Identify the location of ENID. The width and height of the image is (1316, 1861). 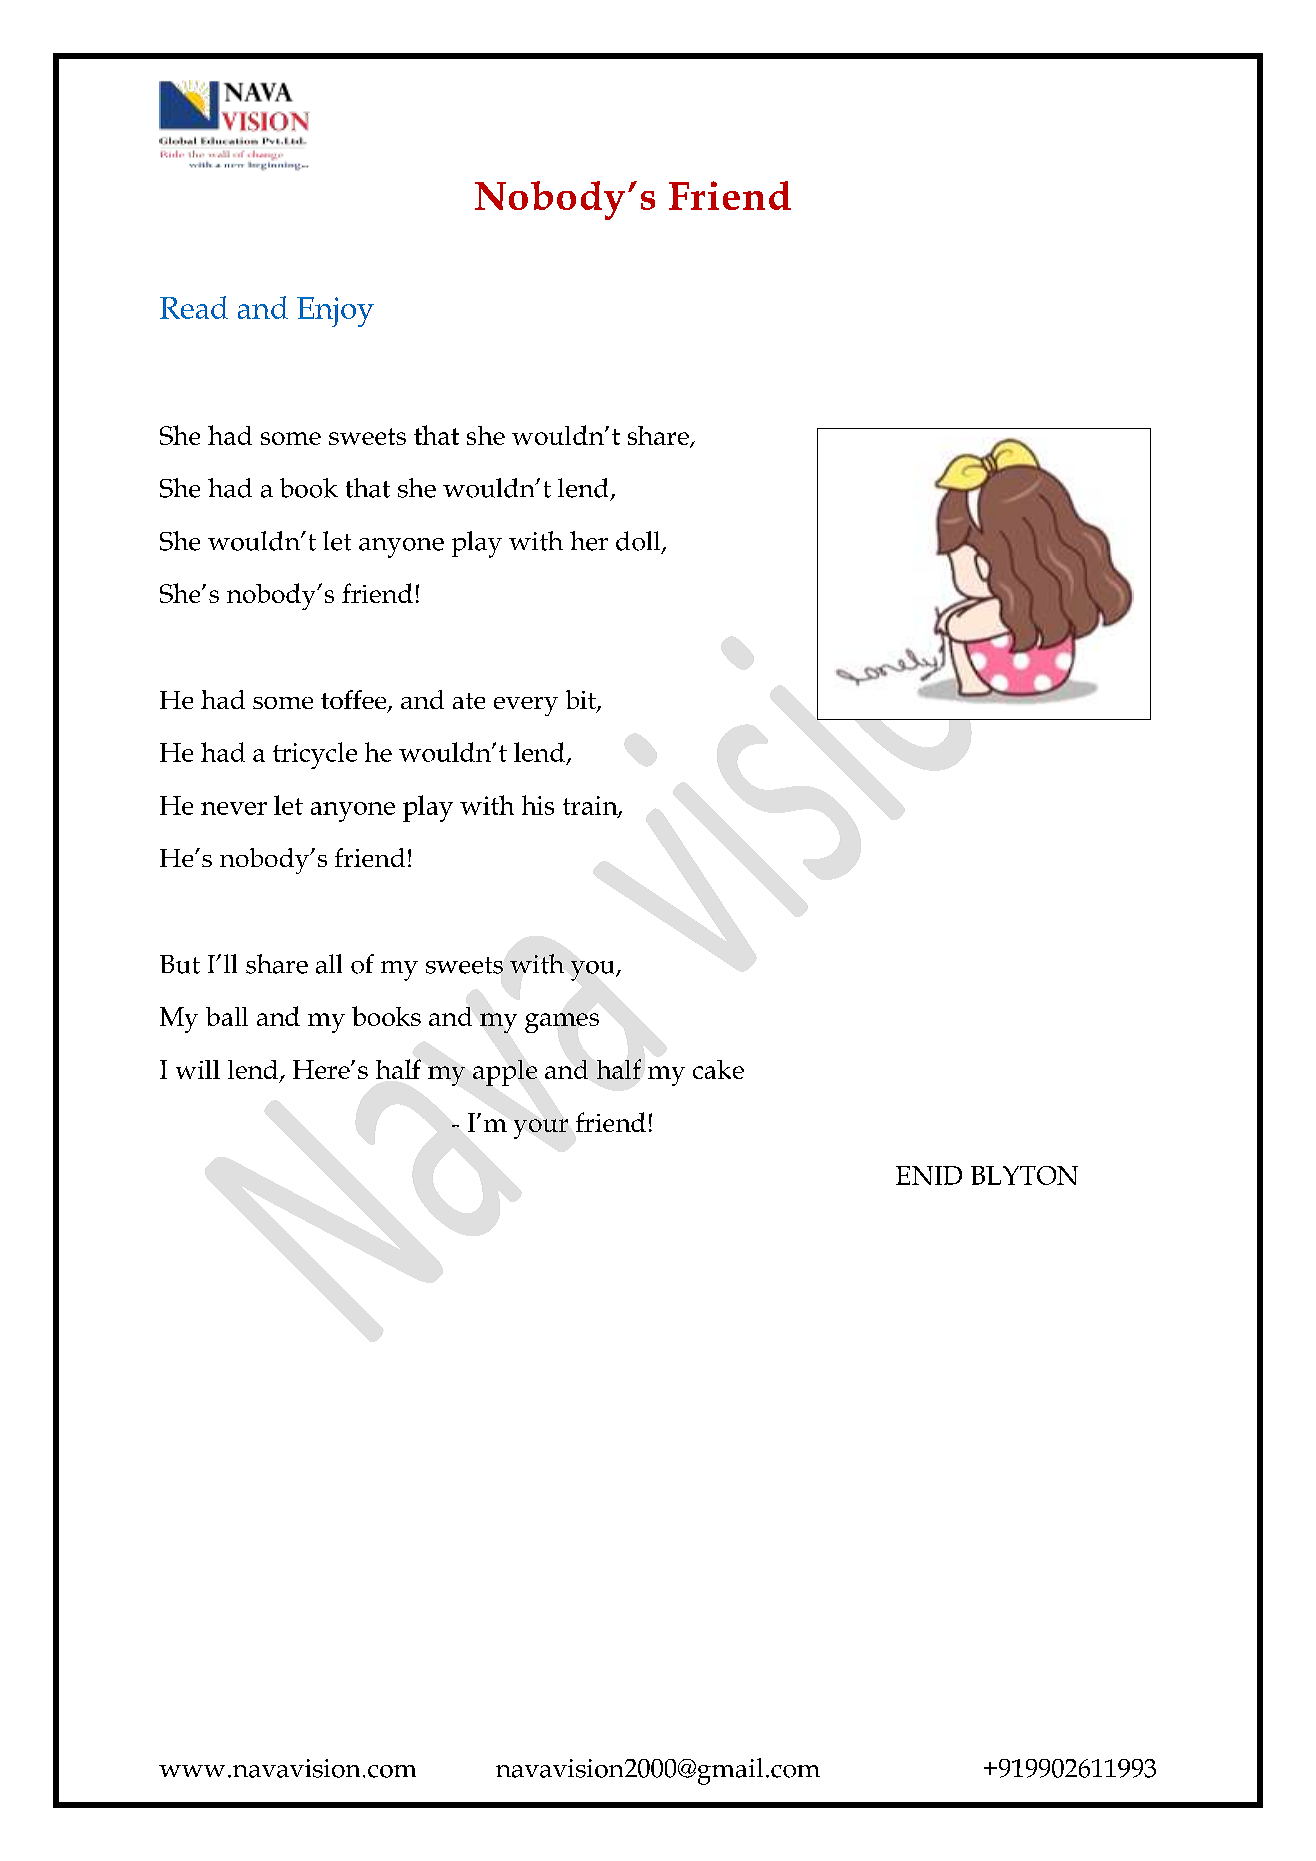
(929, 1175).
